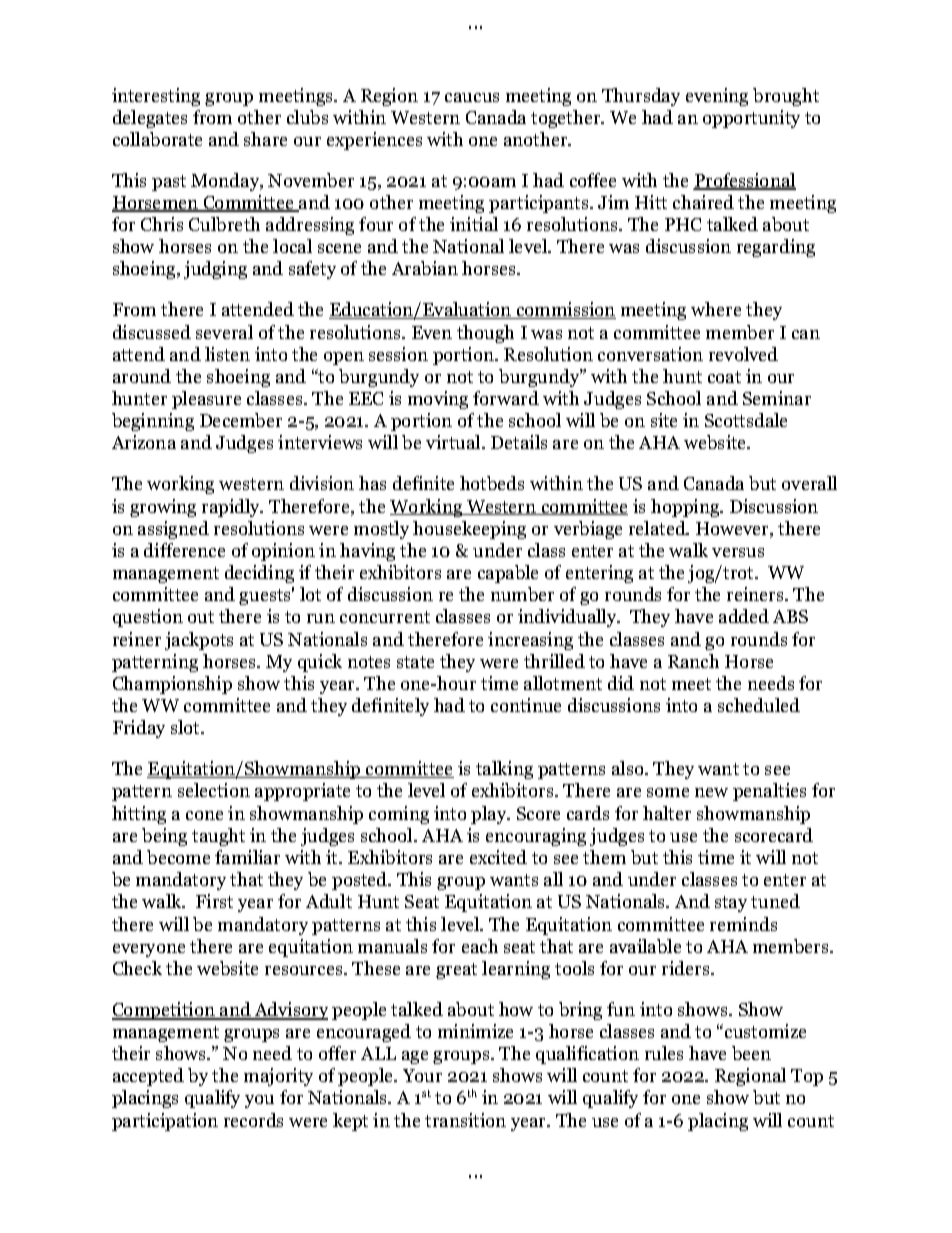  What do you see at coordinates (522, 594) in the screenshot?
I see `number` at bounding box center [522, 594].
